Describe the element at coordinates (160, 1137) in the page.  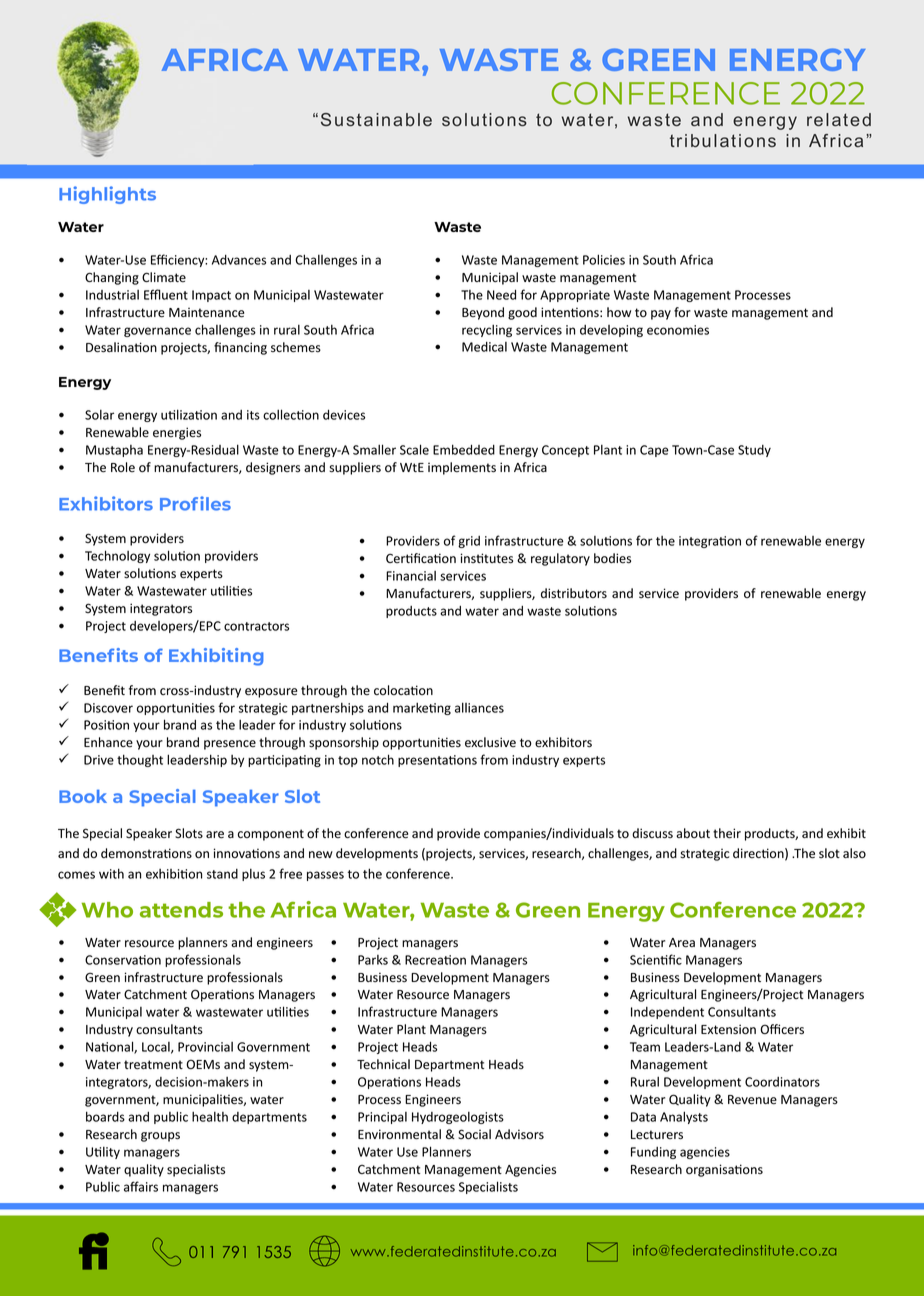
I see `groups` at that location.
